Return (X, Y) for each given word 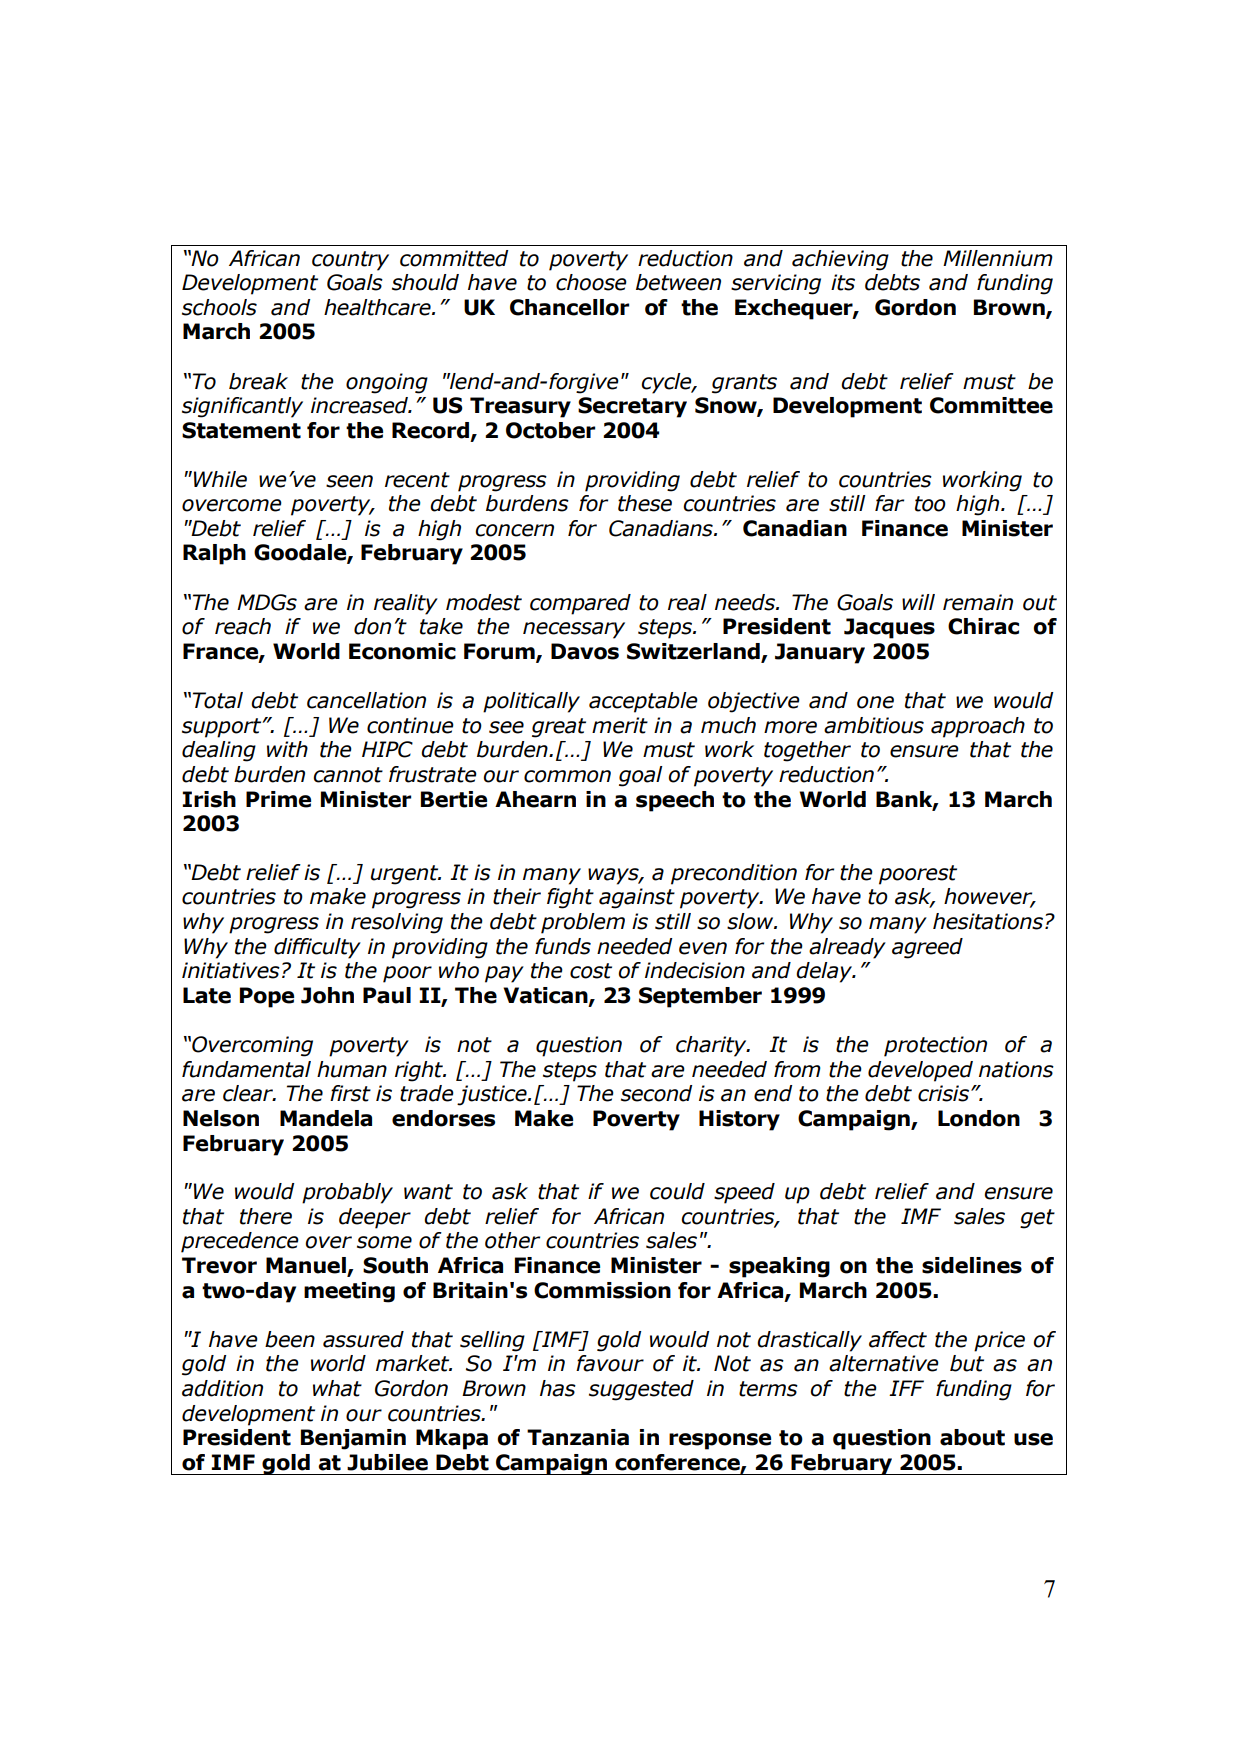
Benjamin (353, 1439)
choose (591, 282)
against (637, 898)
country (350, 261)
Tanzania (578, 1437)
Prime (278, 799)
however (989, 897)
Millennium (998, 258)
